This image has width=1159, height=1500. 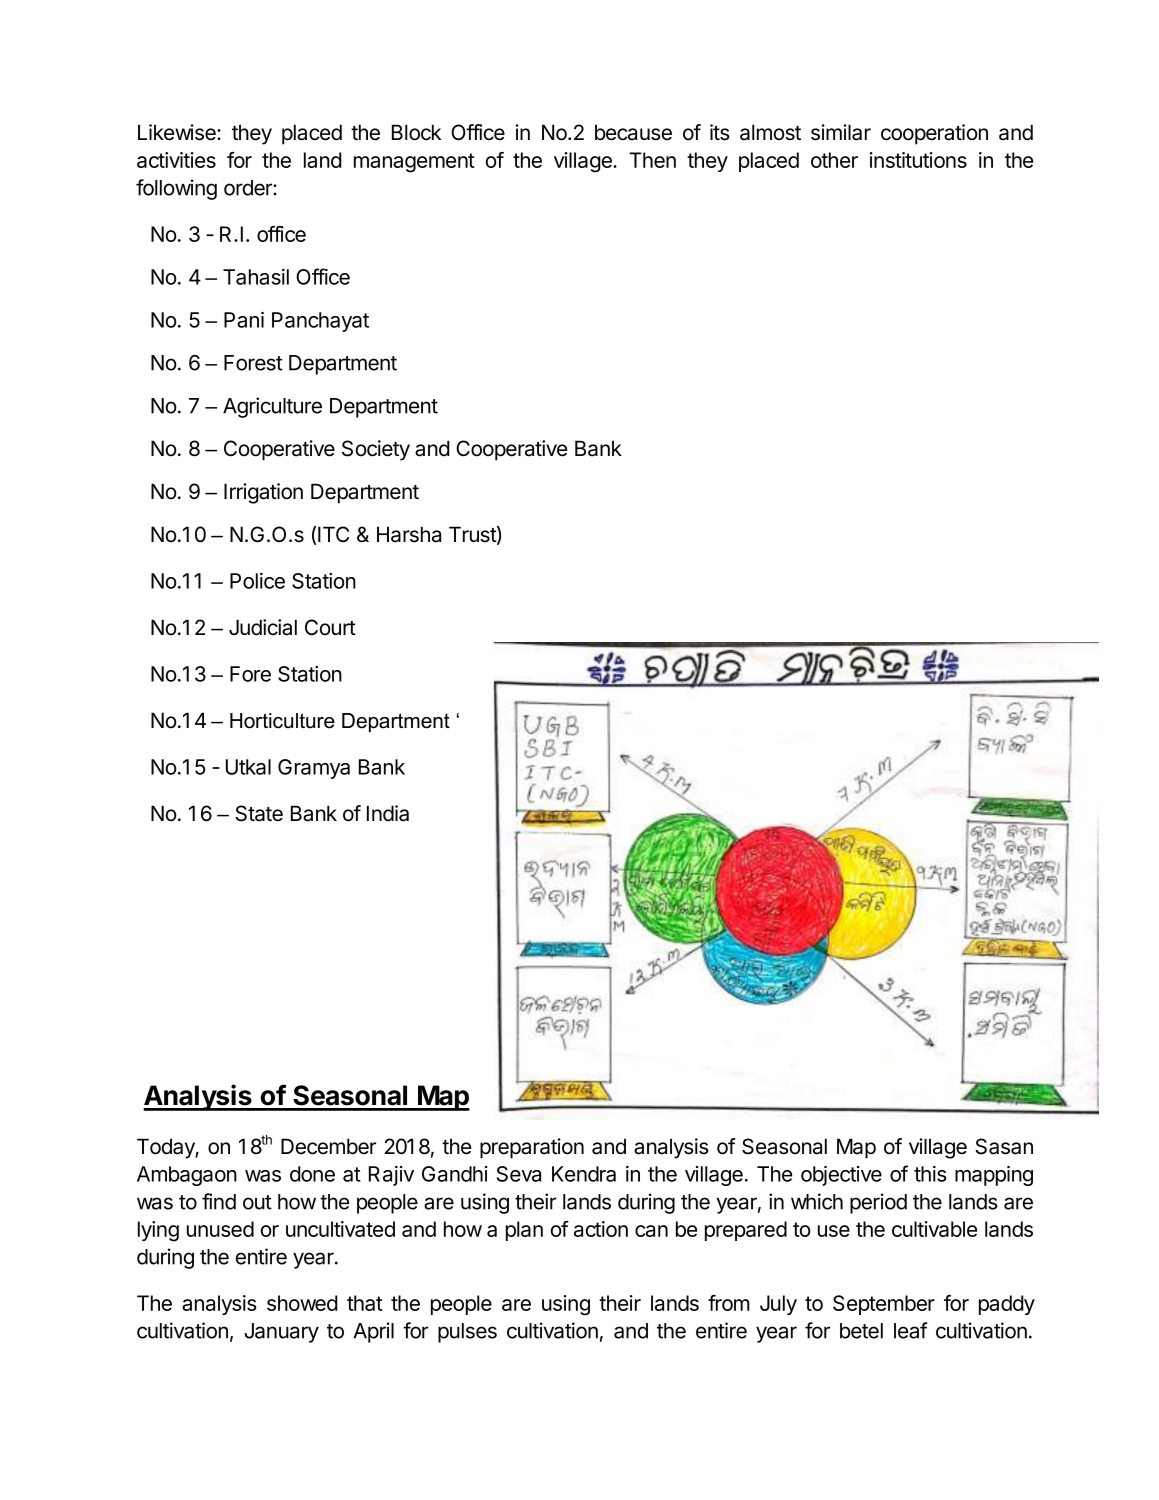 What do you see at coordinates (249, 188) in the image?
I see `order` at bounding box center [249, 188].
